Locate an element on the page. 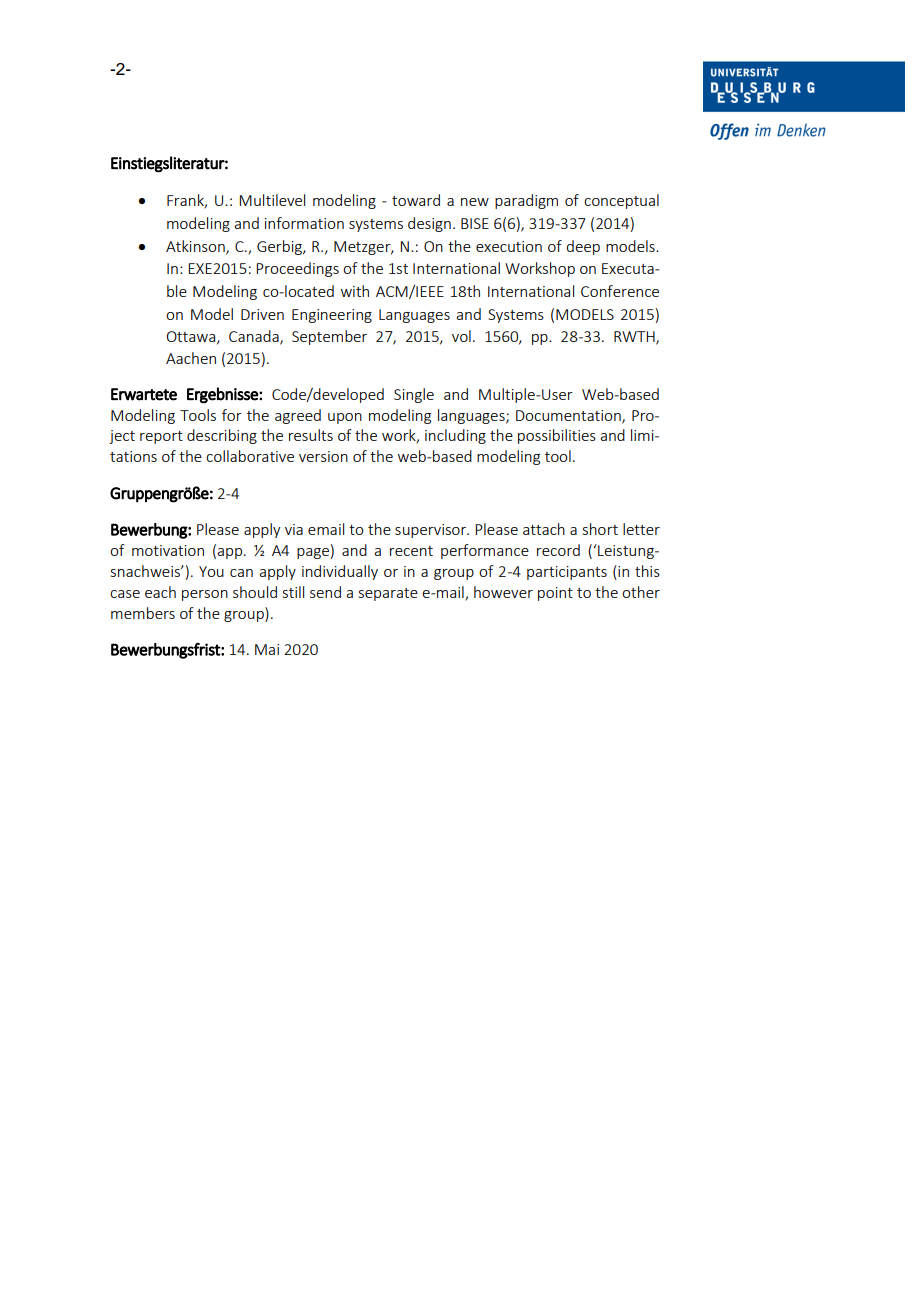 The height and width of the document is (1309, 924). version is located at coordinates (323, 456).
